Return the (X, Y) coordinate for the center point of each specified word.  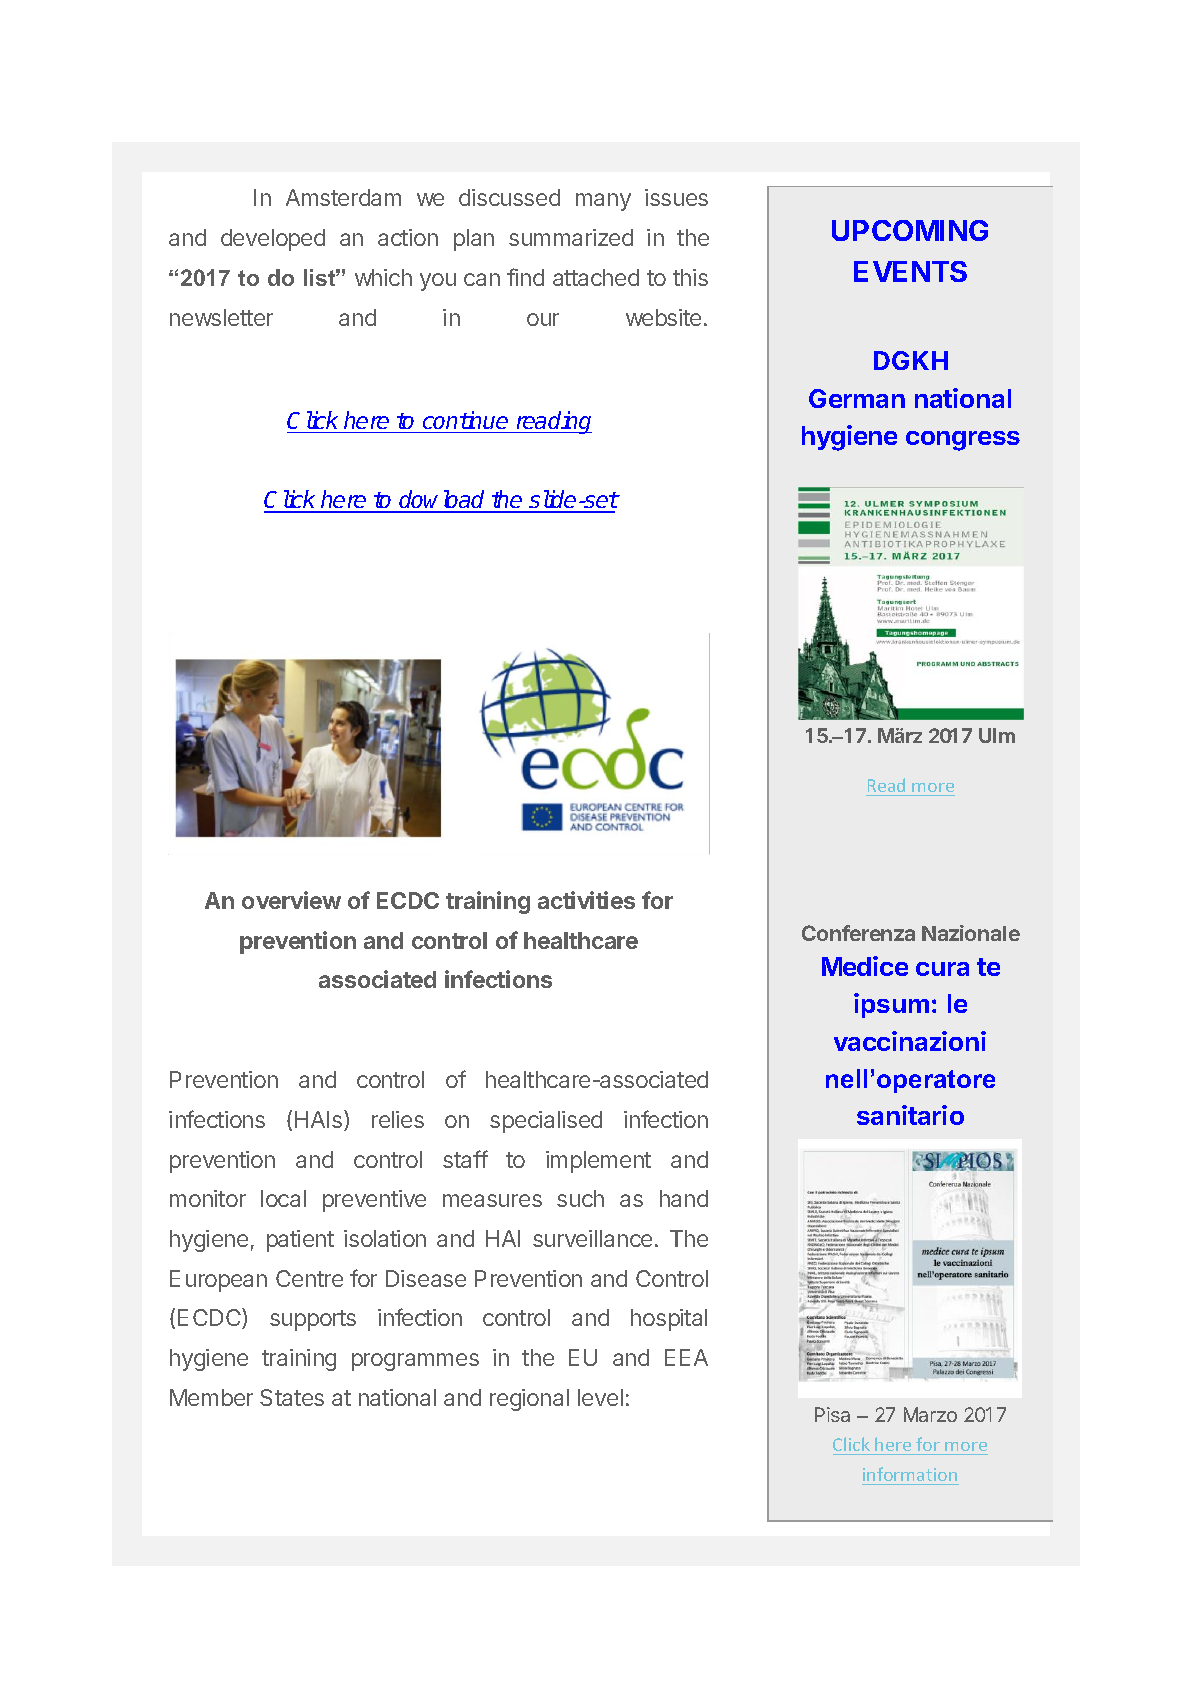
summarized (571, 237)
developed (273, 240)
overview (291, 900)
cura (942, 969)
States (292, 1397)
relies (398, 1119)
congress (963, 441)
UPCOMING (910, 230)
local (283, 1198)
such (580, 1198)
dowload (443, 501)
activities (586, 900)
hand (684, 1198)
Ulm (997, 735)
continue (465, 420)
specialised (546, 1122)
